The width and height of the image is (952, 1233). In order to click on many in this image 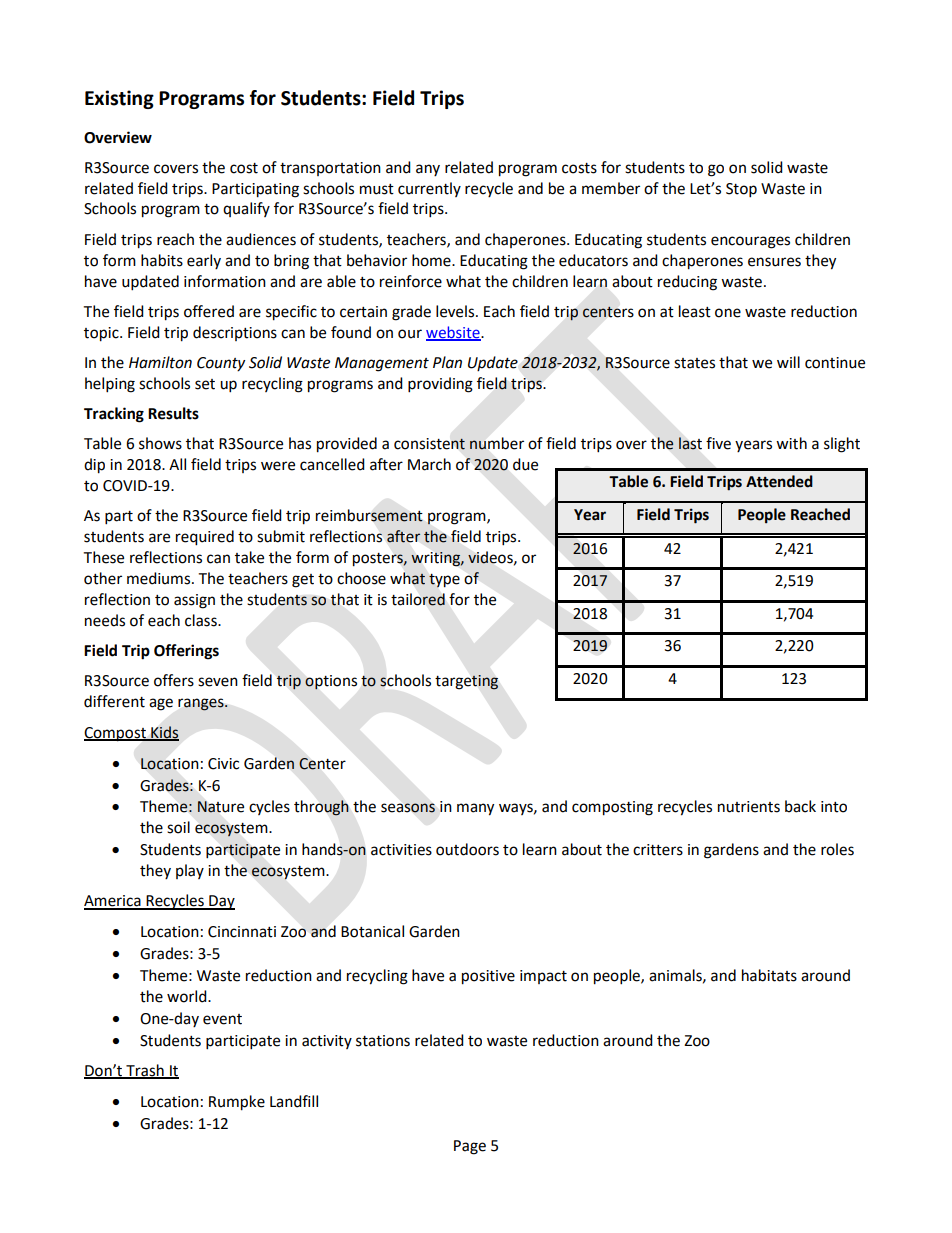, I will do `click(475, 809)`.
